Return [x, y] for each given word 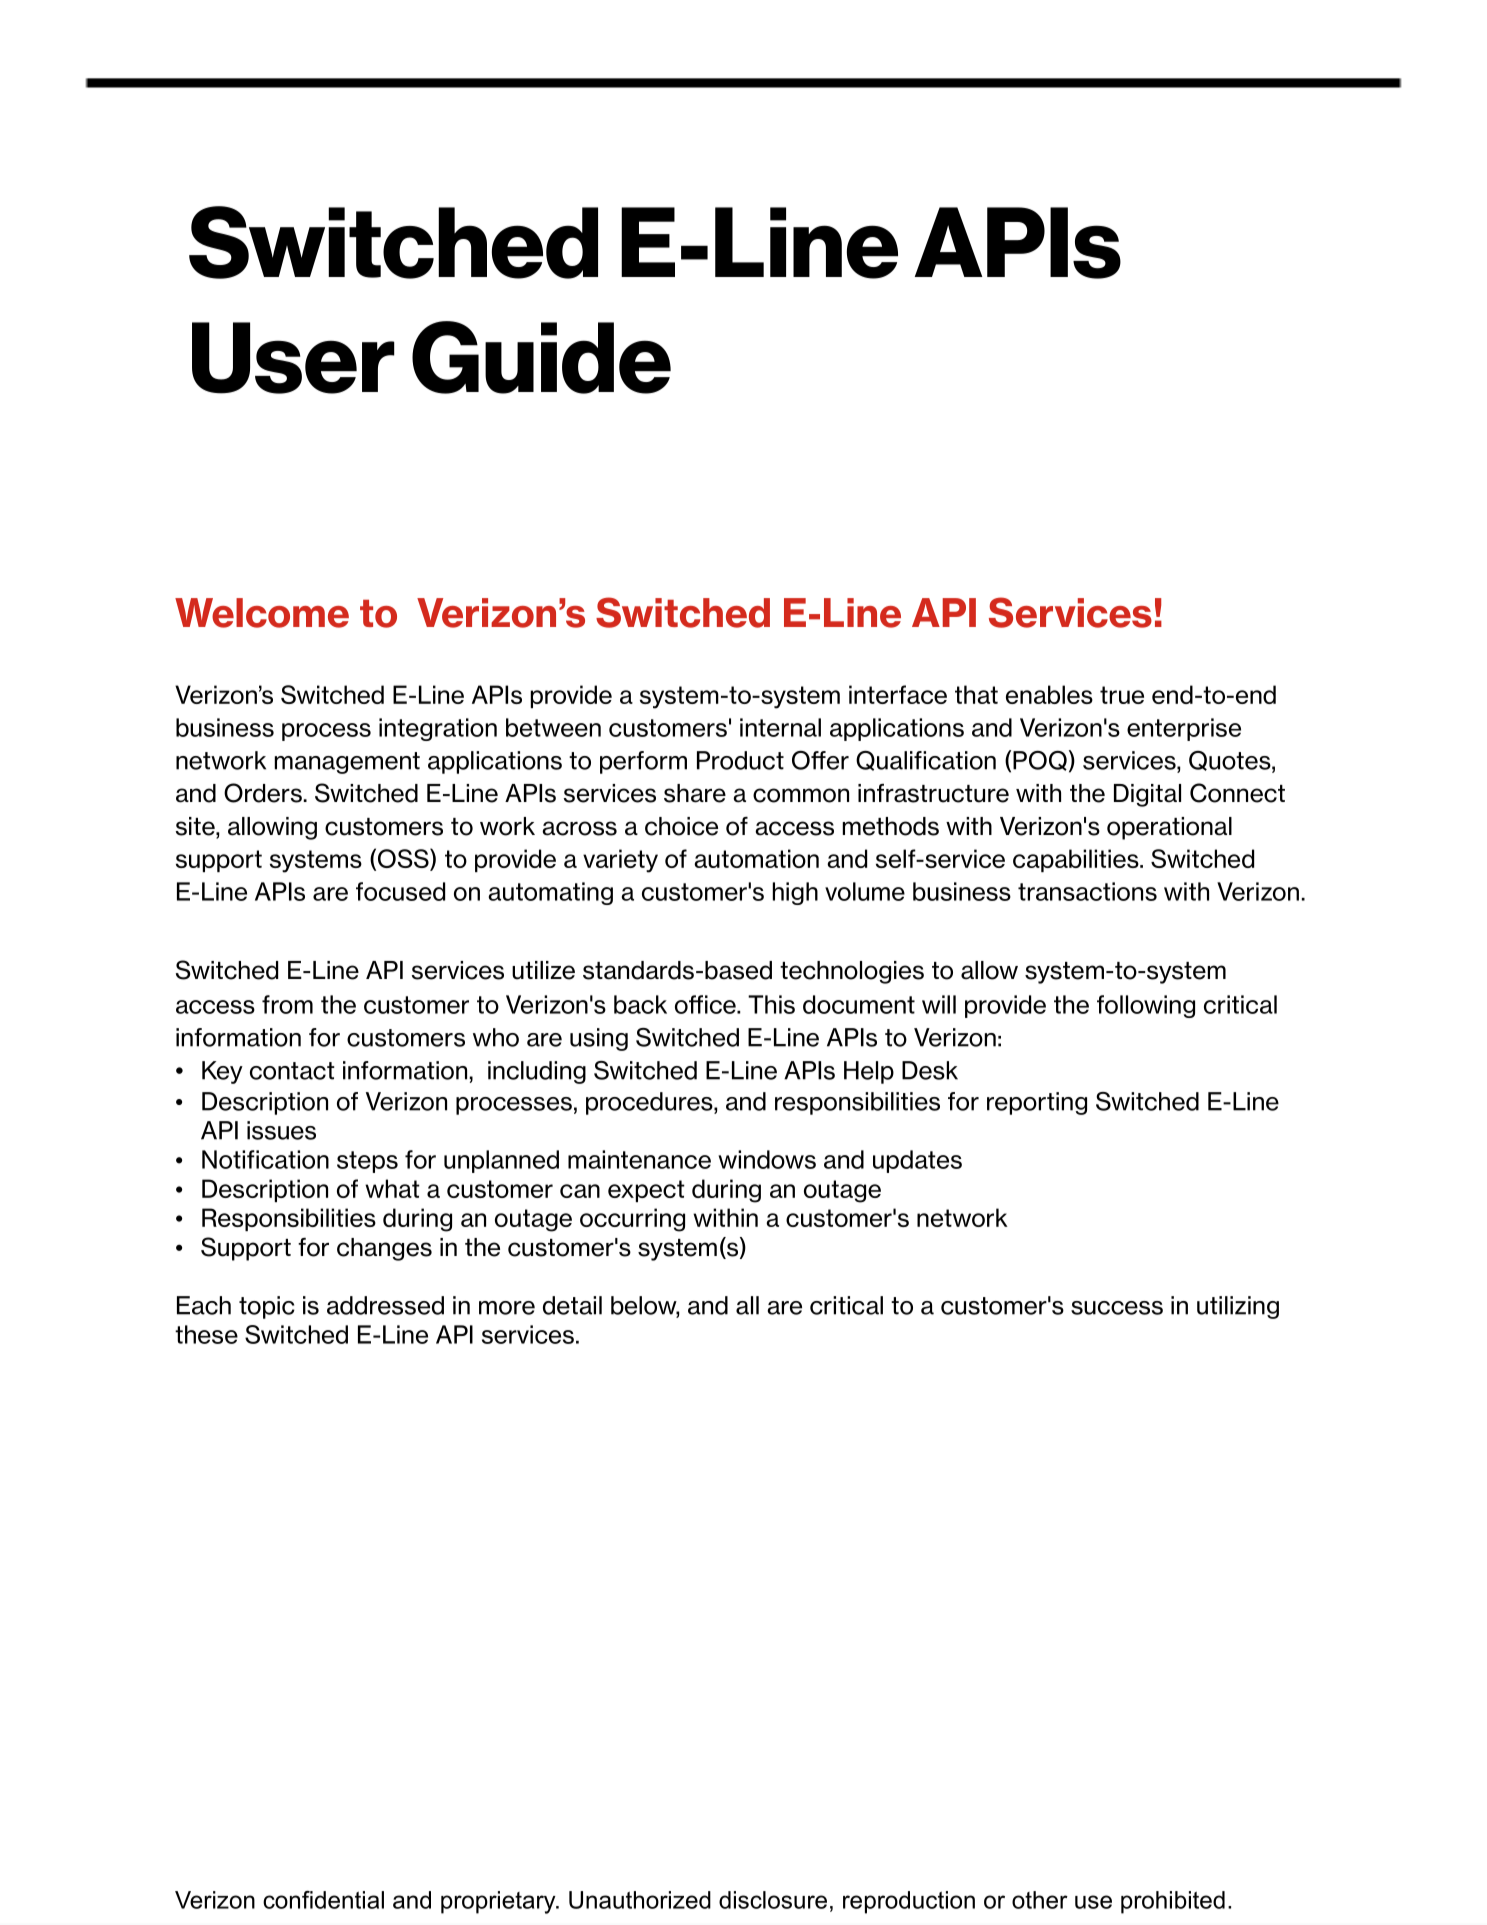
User [293, 358]
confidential [323, 1900]
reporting [1037, 1103]
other [1040, 1900]
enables [1049, 694]
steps [367, 1162]
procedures [650, 1103]
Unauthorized [640, 1900]
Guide [541, 357]
